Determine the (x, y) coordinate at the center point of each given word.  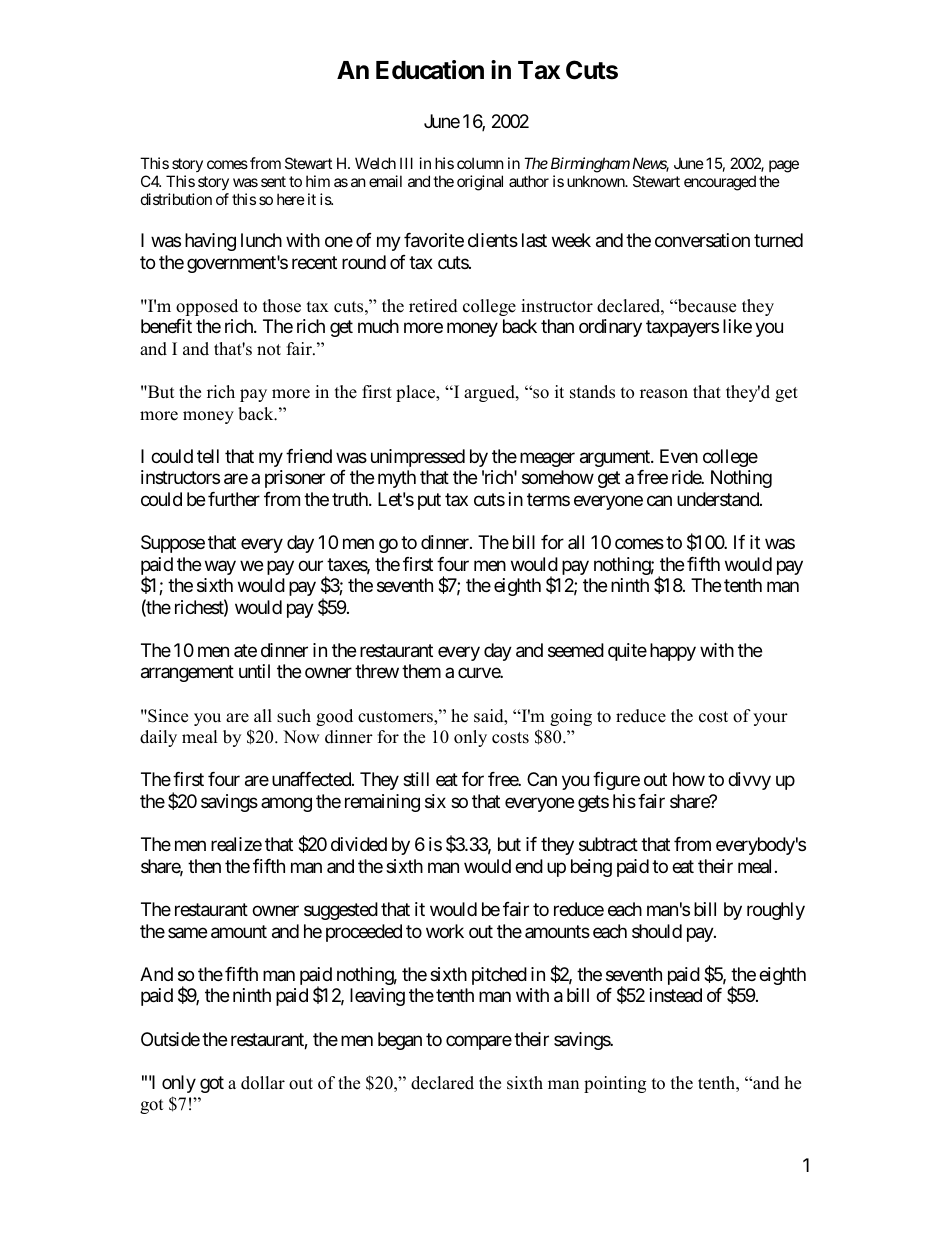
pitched (499, 976)
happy (673, 652)
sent (273, 181)
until (254, 671)
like (737, 326)
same (187, 932)
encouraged (720, 183)
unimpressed (418, 458)
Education (430, 70)
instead (676, 995)
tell (208, 456)
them (421, 671)
